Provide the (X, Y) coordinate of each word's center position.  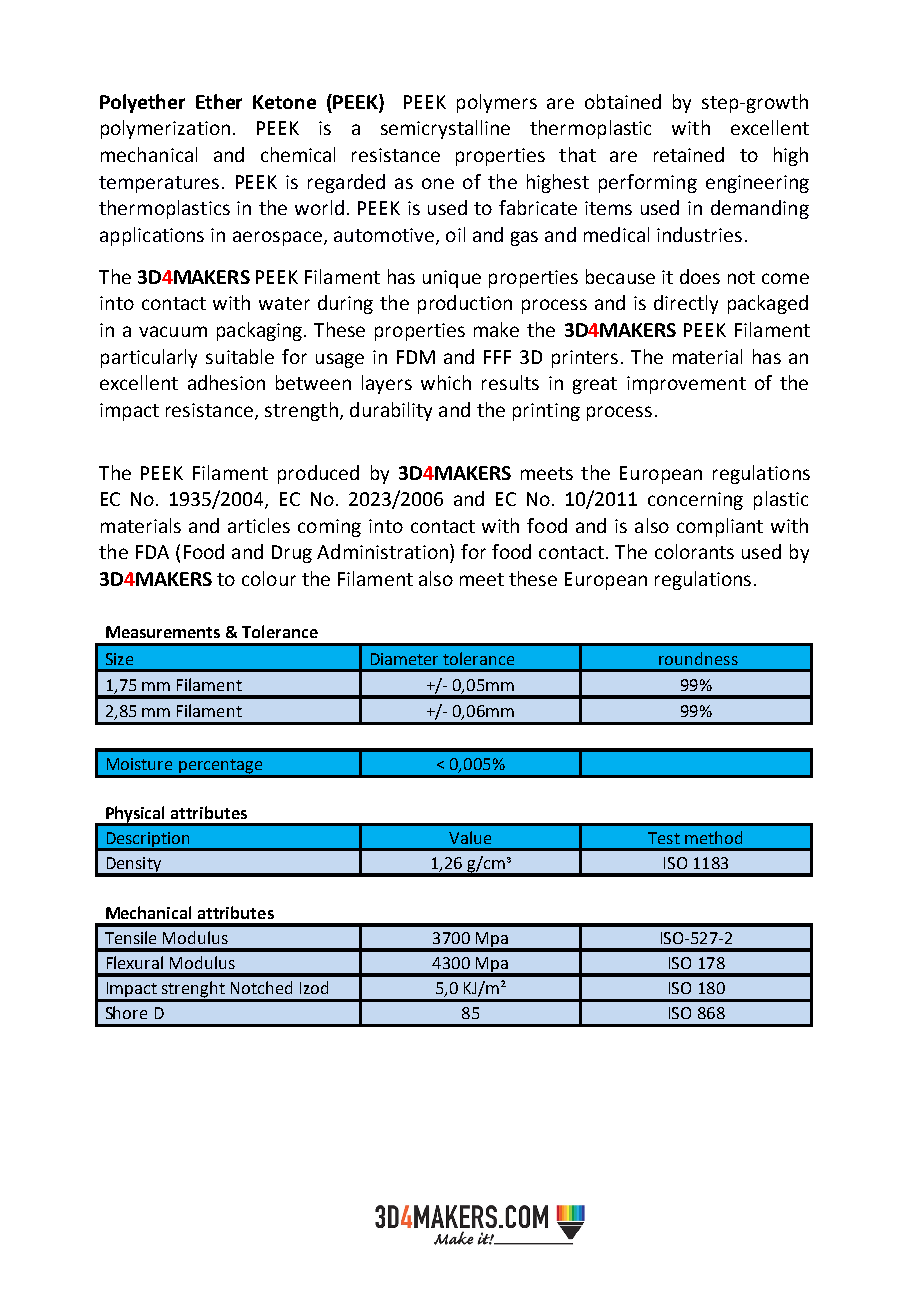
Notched (261, 987)
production (465, 304)
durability (391, 411)
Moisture (139, 764)
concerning (695, 501)
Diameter (404, 659)
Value (470, 837)
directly (686, 304)
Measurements (163, 632)
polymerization (165, 129)
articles (259, 525)
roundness (698, 658)
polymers (497, 103)
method (713, 837)
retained (689, 154)
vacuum (173, 331)
